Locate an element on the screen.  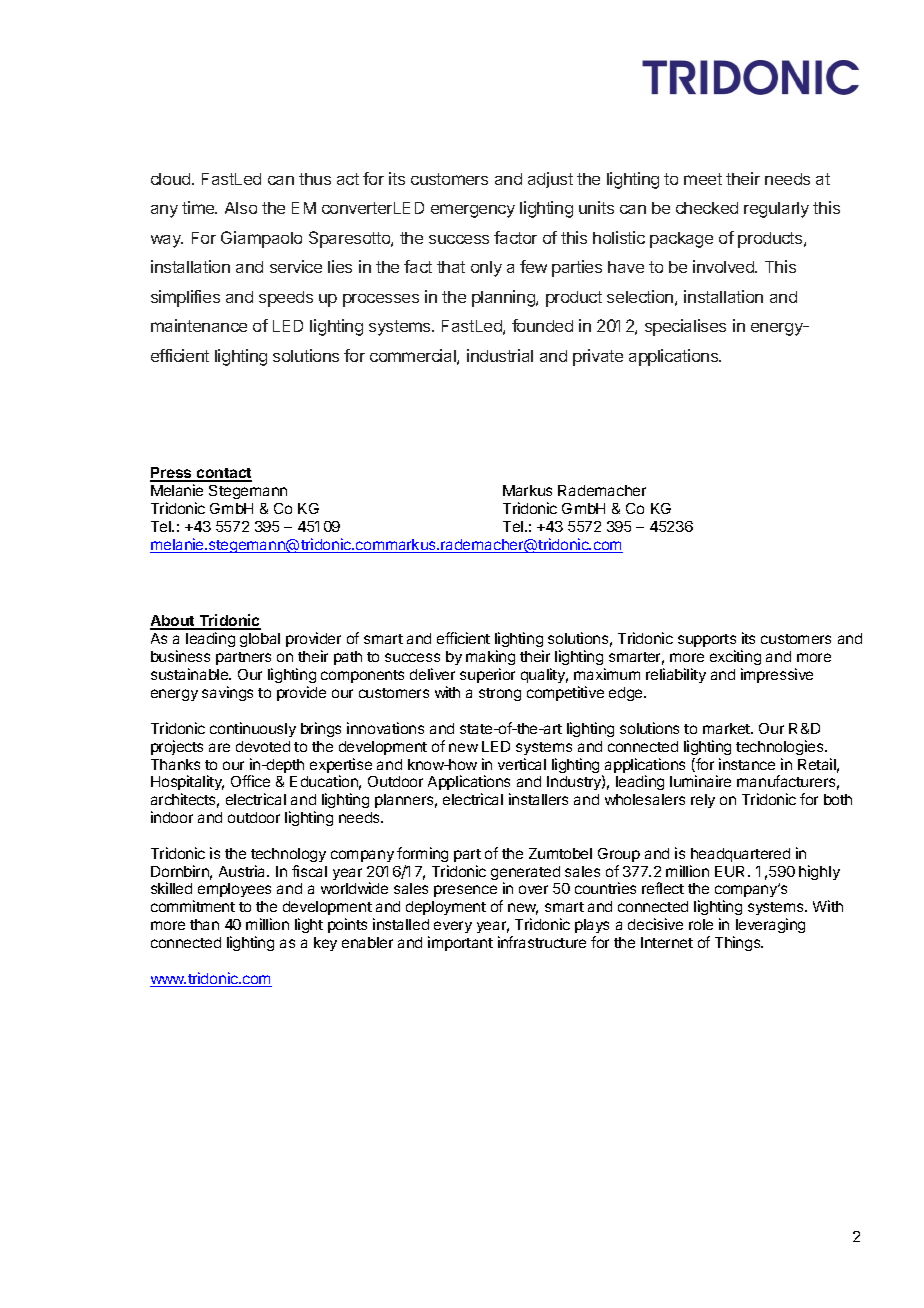
supports is located at coordinates (707, 642).
